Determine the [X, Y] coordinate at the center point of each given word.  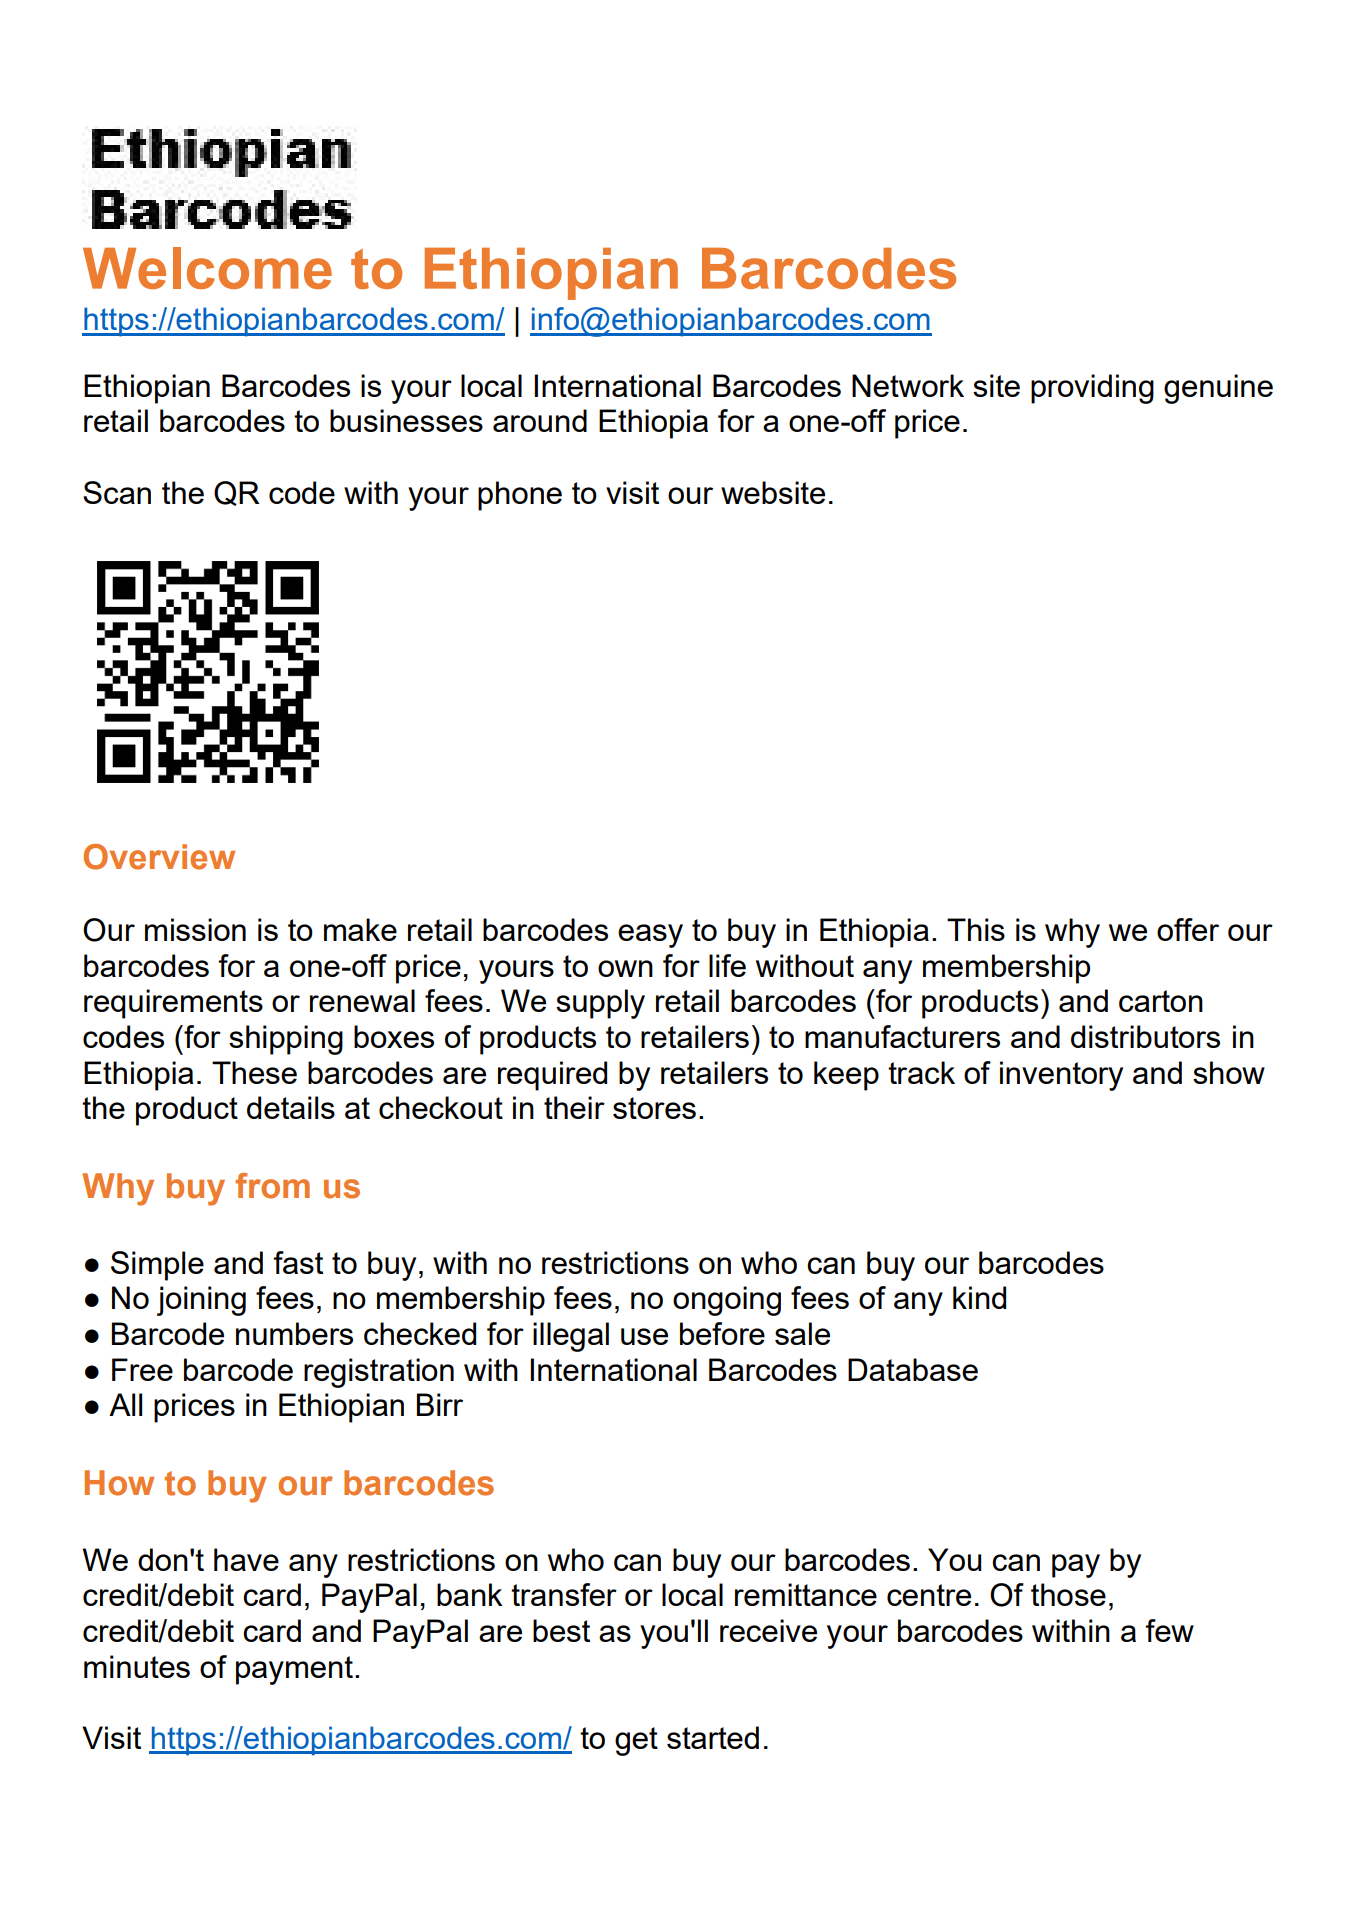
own [625, 968]
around [540, 420]
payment [296, 1670]
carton [1161, 1001]
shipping [286, 1040]
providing [1092, 389]
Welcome [207, 268]
